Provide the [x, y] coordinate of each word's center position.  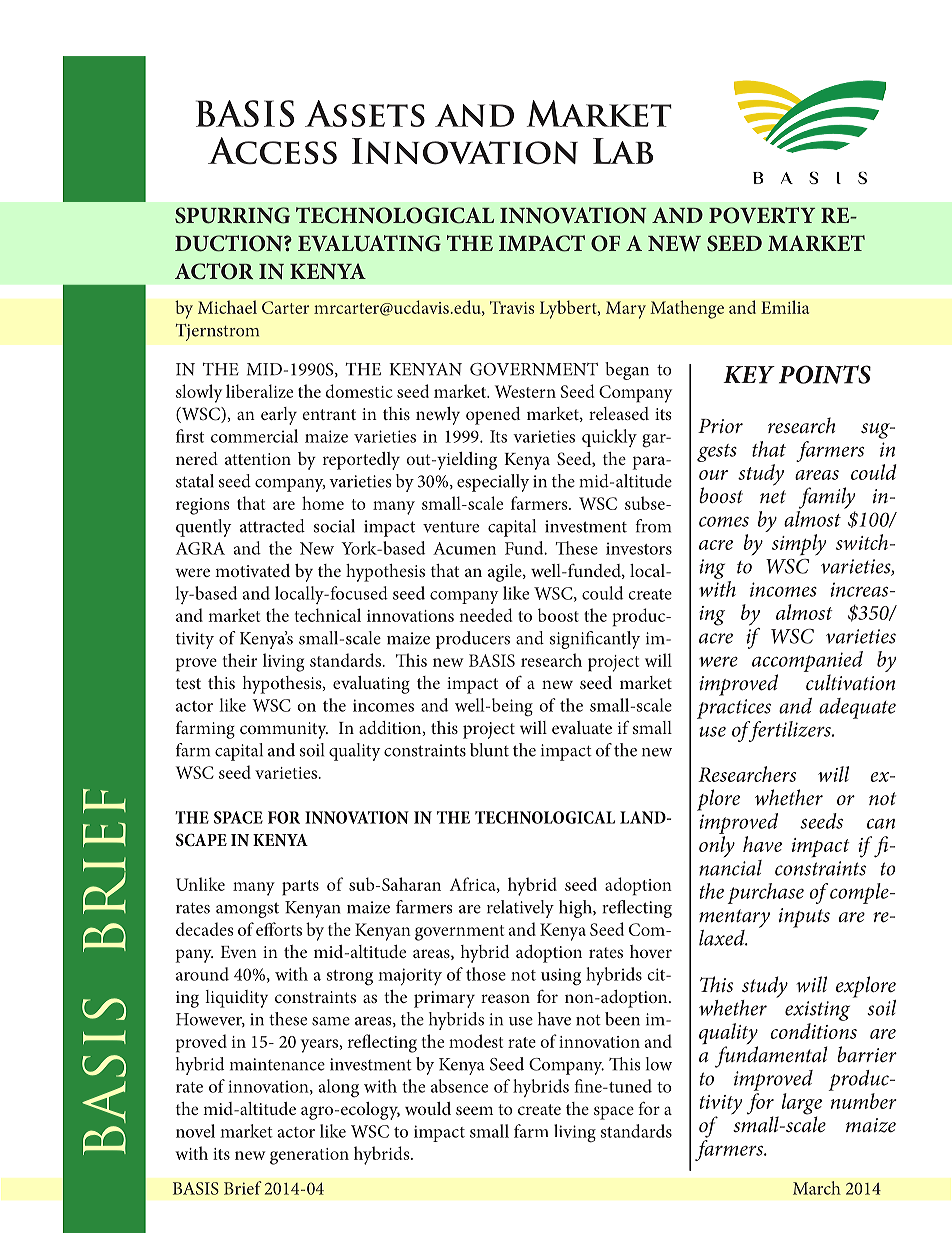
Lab [623, 151]
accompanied [807, 663]
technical [328, 615]
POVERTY [762, 215]
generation [309, 1156]
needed [485, 615]
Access [272, 150]
